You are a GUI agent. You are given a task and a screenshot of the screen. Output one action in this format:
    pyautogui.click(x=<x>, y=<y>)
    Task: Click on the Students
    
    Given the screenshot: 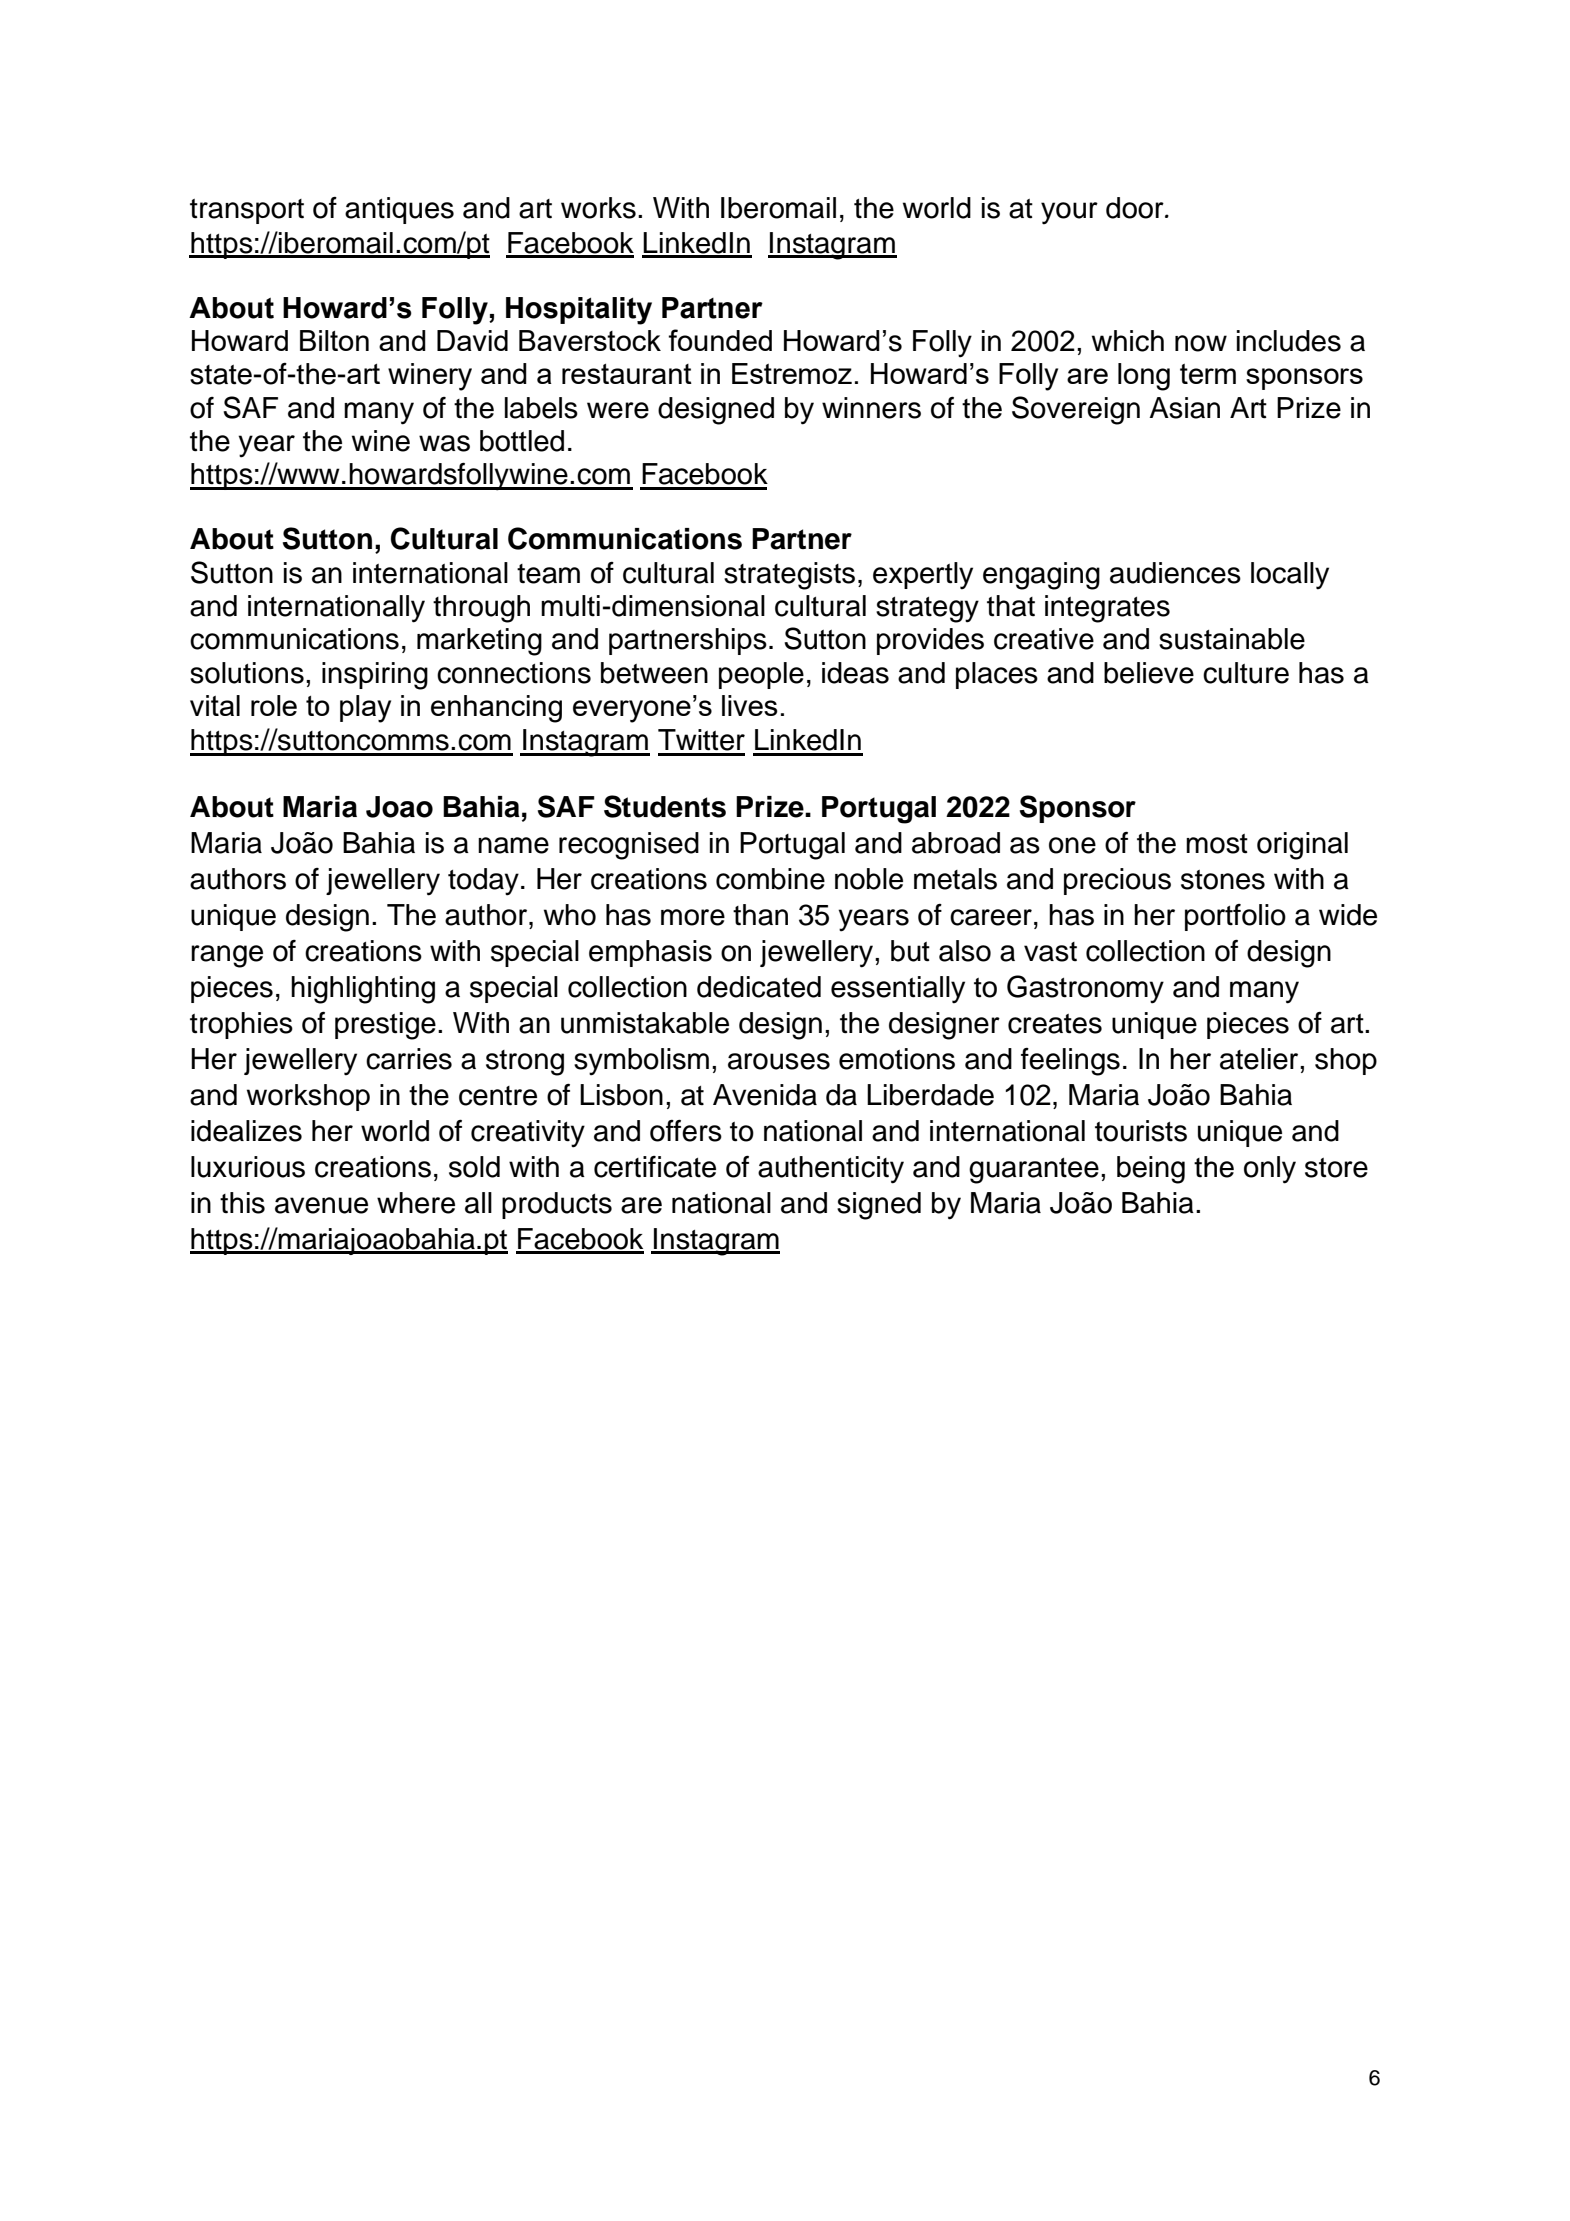 What is the action you would take?
    pyautogui.click(x=665, y=806)
